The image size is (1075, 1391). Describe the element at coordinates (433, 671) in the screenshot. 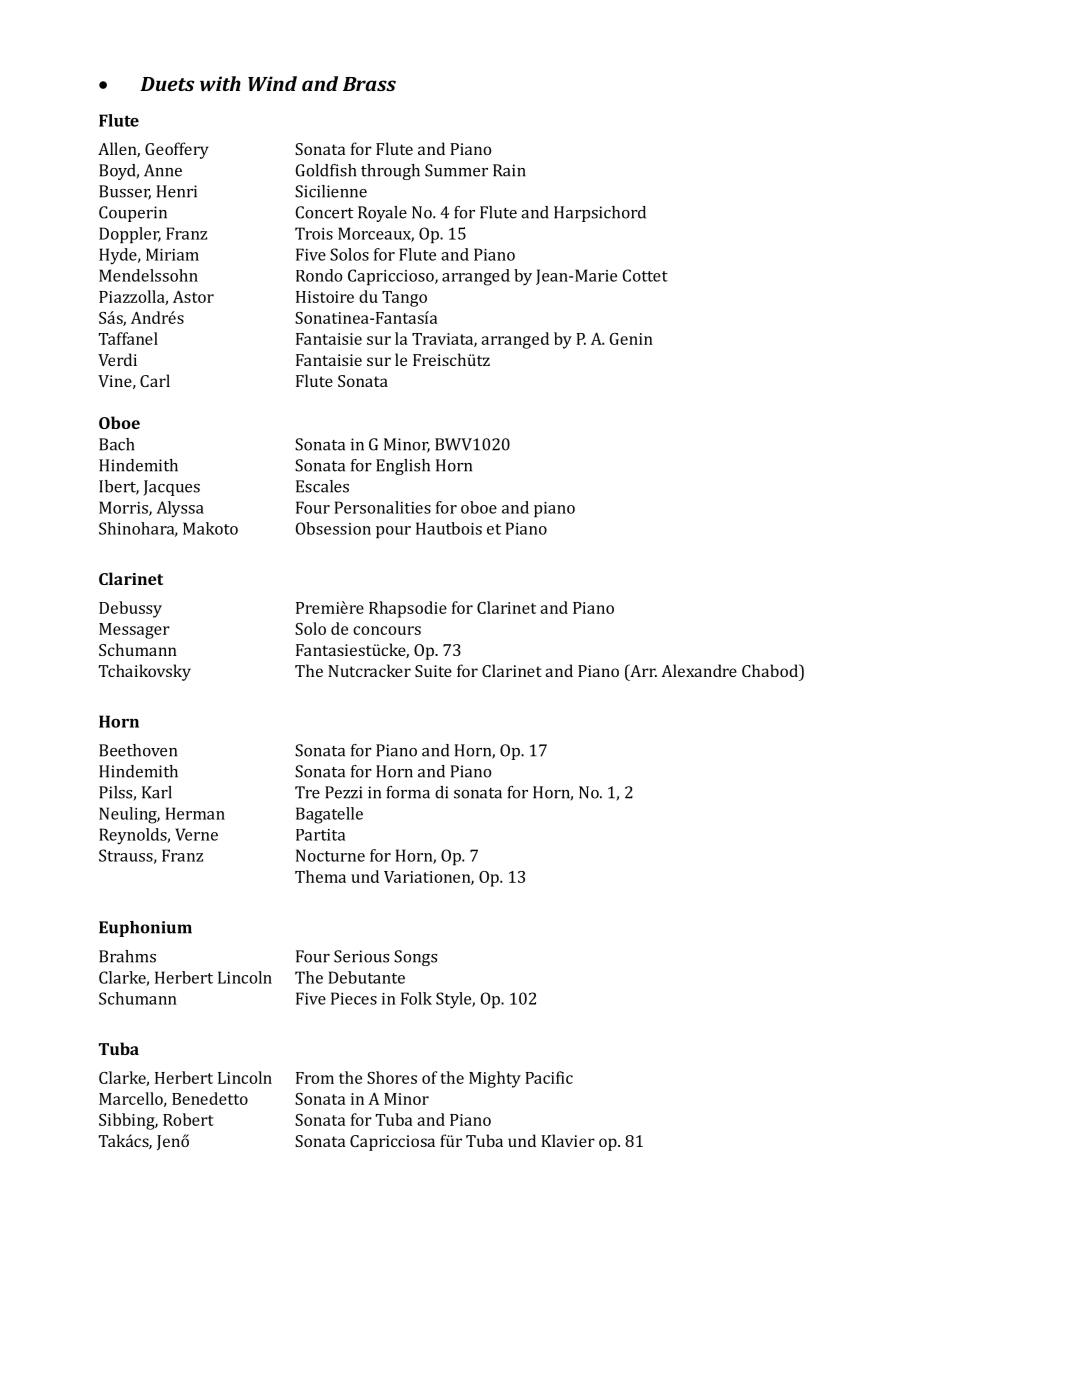

I see `Suite` at that location.
